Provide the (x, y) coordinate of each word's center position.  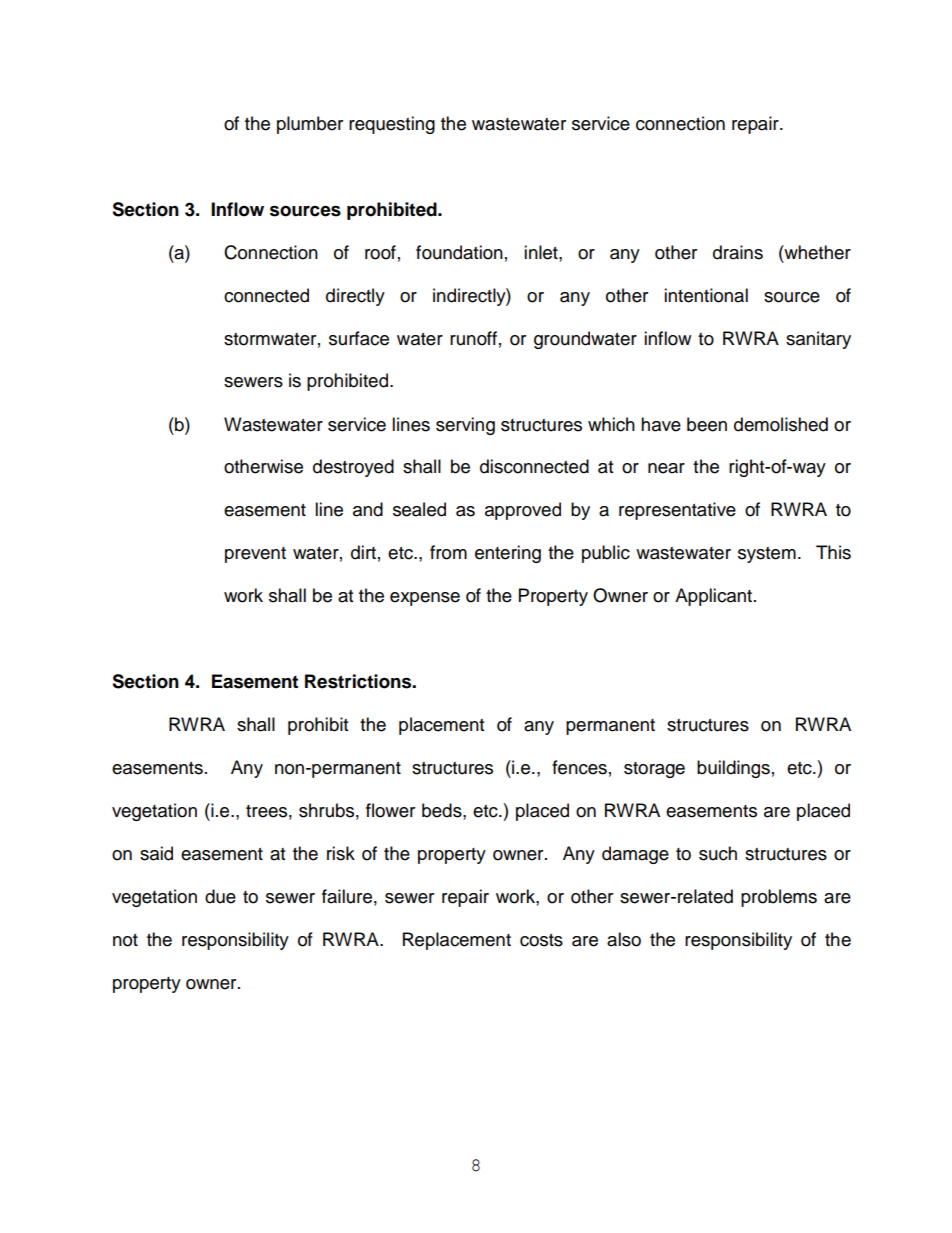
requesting (392, 125)
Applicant (713, 597)
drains (738, 252)
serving (465, 426)
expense (425, 599)
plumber (310, 125)
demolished (781, 424)
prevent (255, 555)
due (220, 896)
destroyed (353, 468)
